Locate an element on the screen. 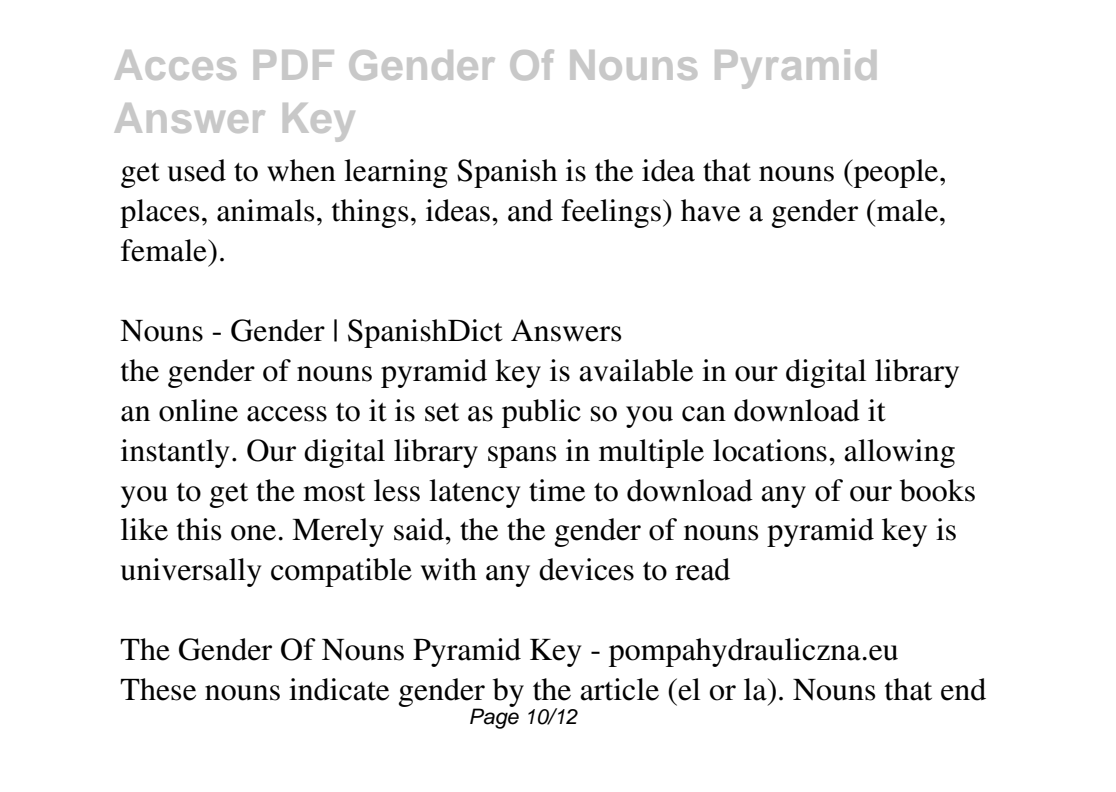  and is located at coordinates (530, 210).
